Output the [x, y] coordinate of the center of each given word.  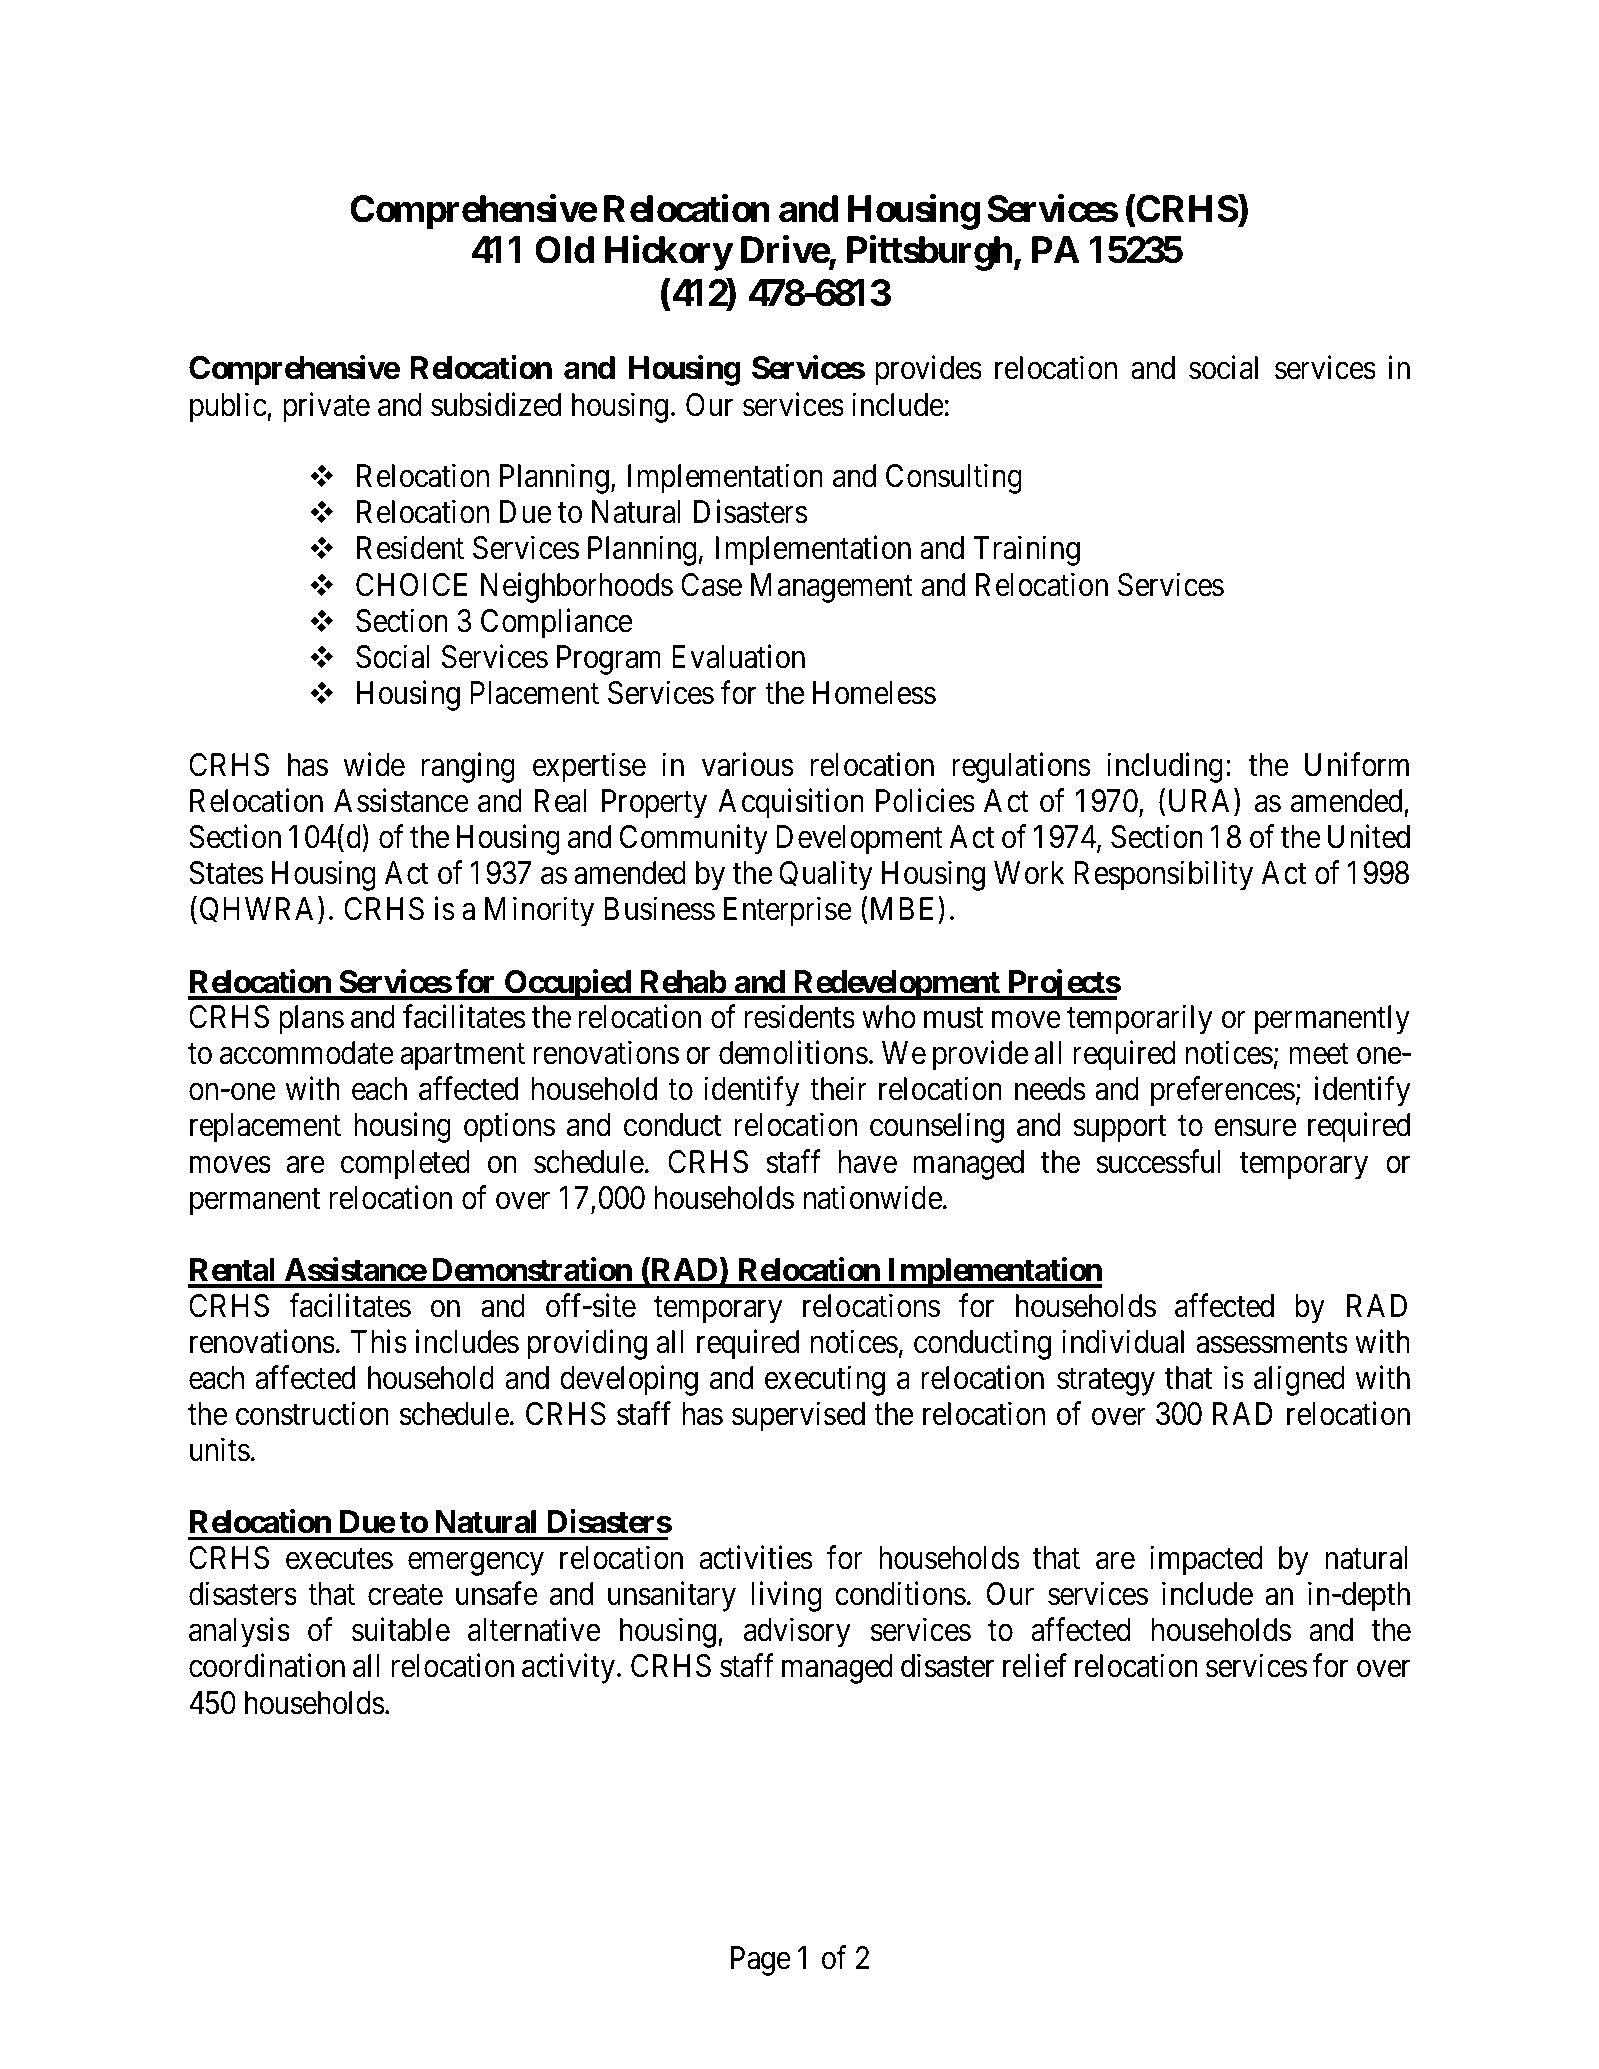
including [1165, 768]
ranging [468, 768]
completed [405, 1165]
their [838, 1089]
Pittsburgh [930, 253]
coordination [267, 1666]
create [405, 1595]
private [326, 407]
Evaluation [738, 656]
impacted [1206, 1561]
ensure [1255, 1128]
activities [756, 1558]
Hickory [669, 253]
